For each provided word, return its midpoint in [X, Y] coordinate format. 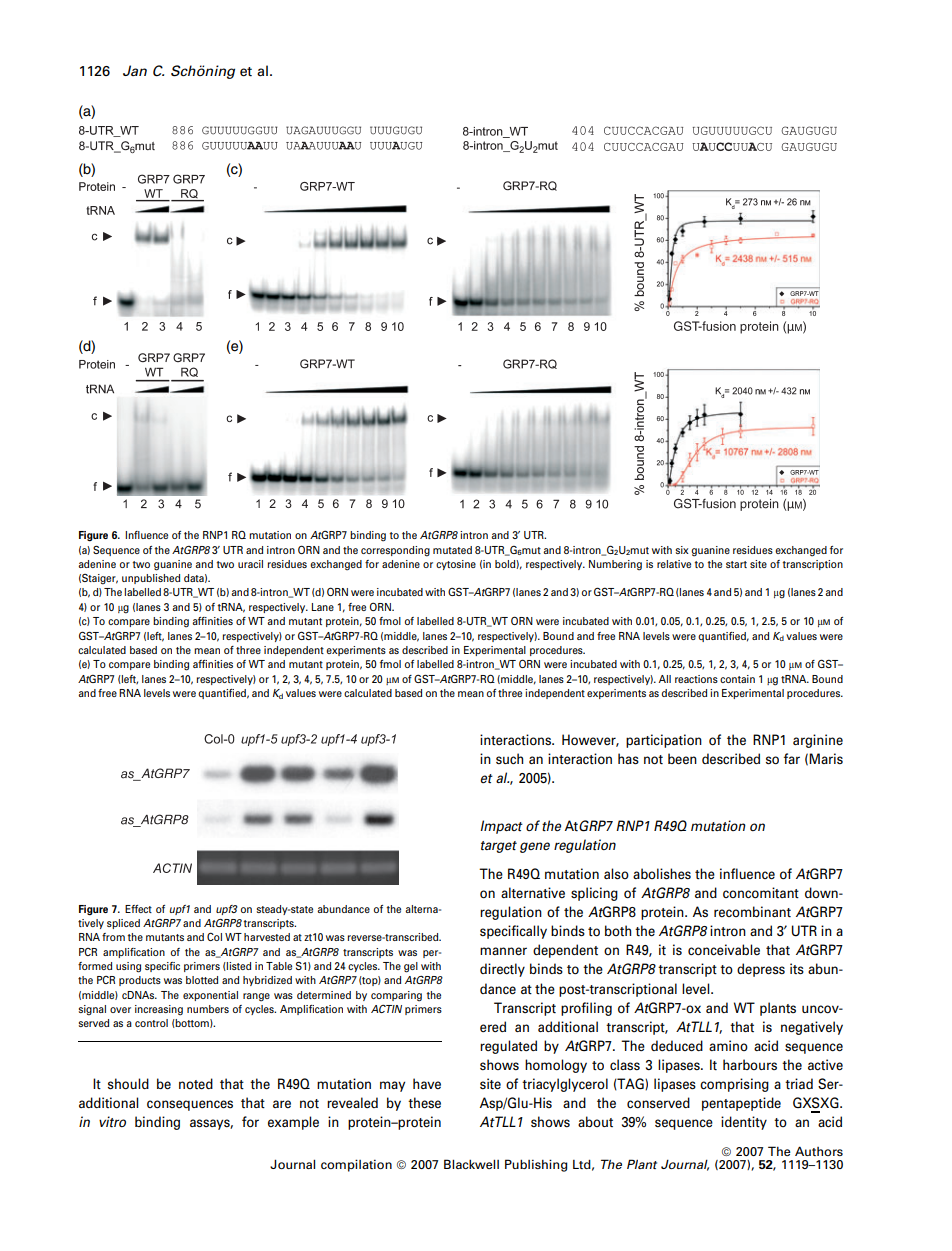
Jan [135, 70]
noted [196, 1083]
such [509, 758]
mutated [452, 550]
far [792, 758]
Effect [138, 909]
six [682, 550]
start [736, 564]
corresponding [395, 551]
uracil [250, 564]
